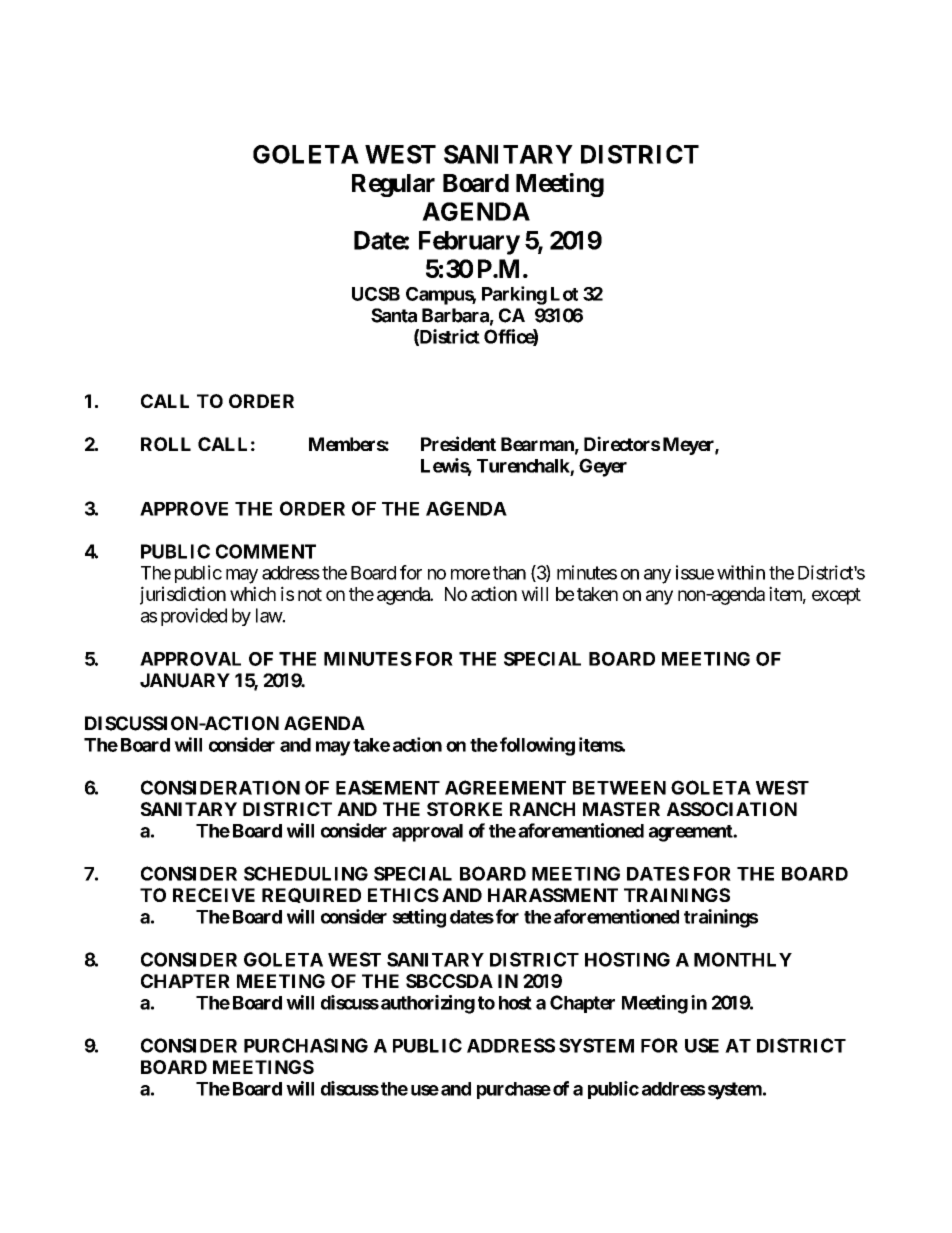 This document has height=1233, width=952. Describe the element at coordinates (419, 918) in the document. I see `setting` at that location.
